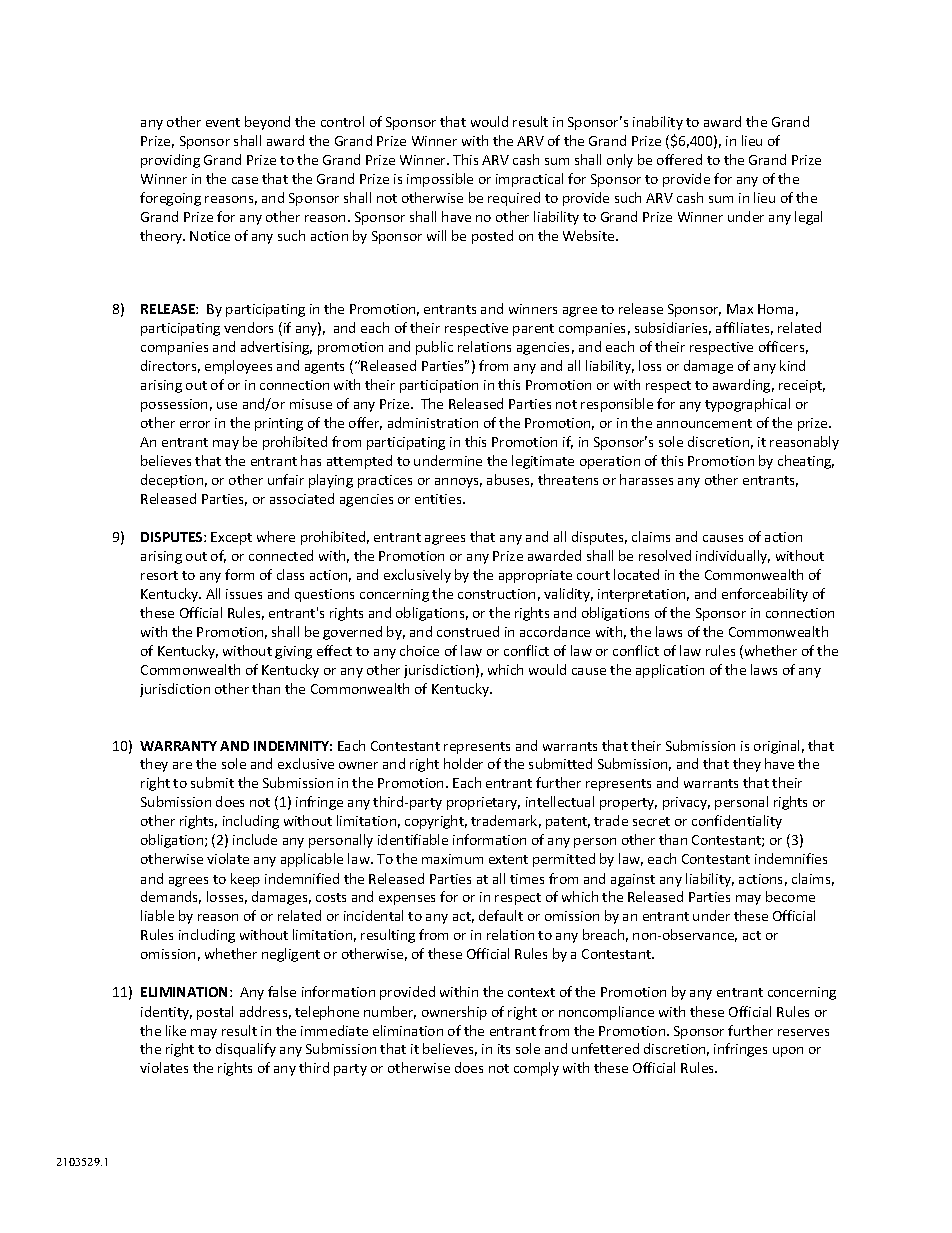  Describe the element at coordinates (440, 180) in the screenshot. I see `impossible` at that location.
